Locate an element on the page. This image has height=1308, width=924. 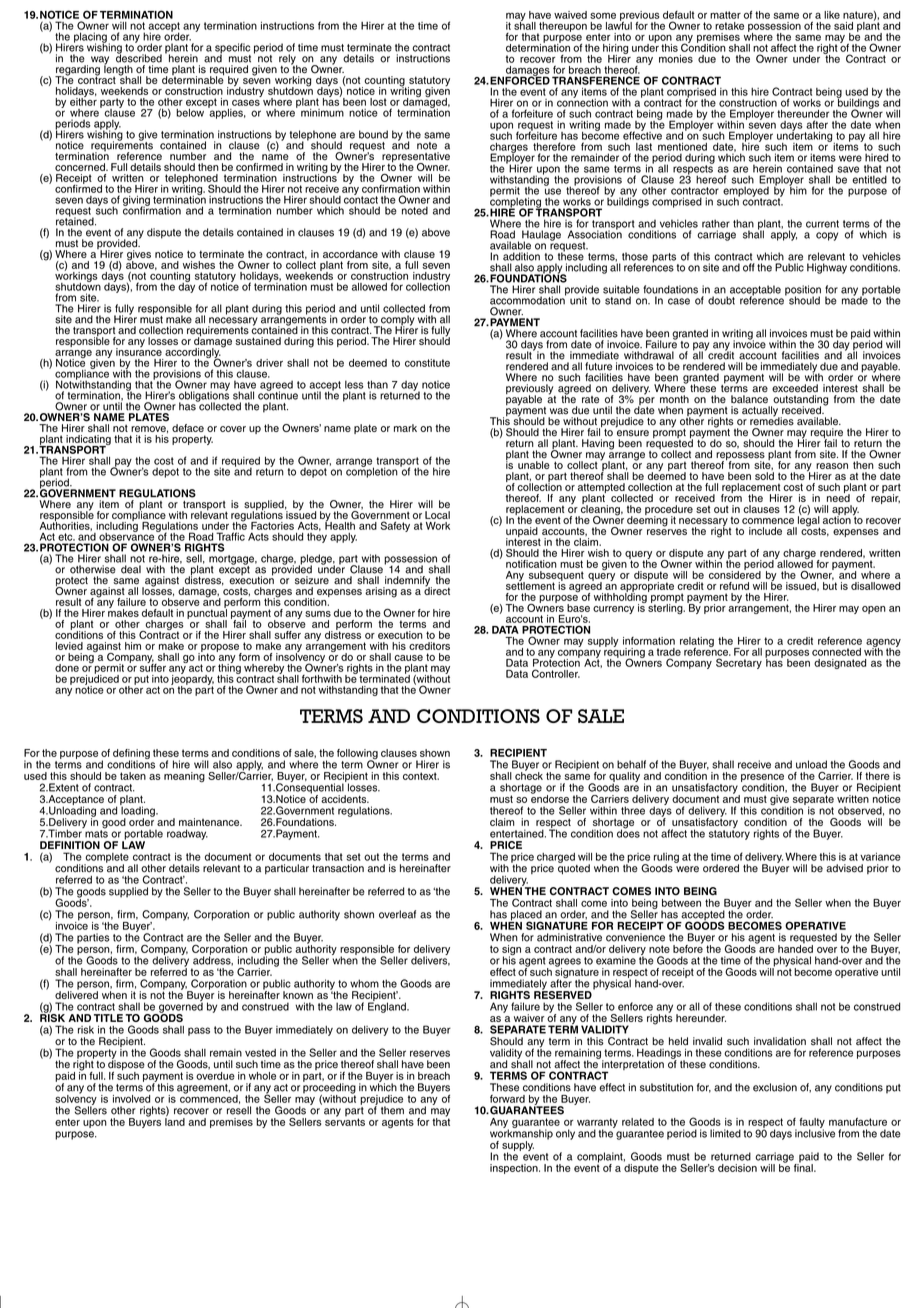
direct is located at coordinates (437, 590).
